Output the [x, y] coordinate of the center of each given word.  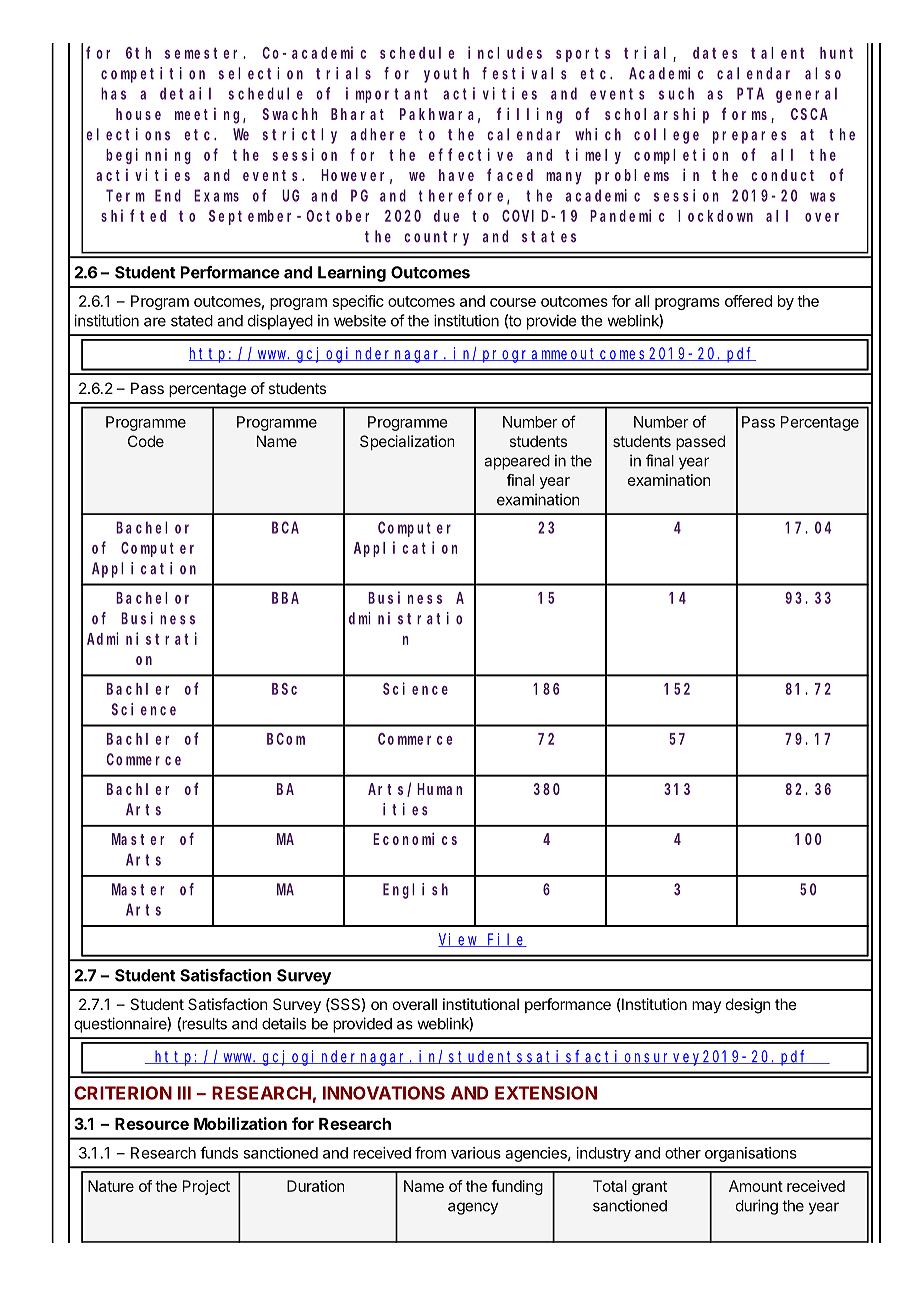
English [415, 891]
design [748, 1006]
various [476, 1153]
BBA [285, 598]
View [459, 940]
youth [446, 75]
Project [206, 1187]
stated [192, 321]
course [513, 302]
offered [748, 301]
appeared [517, 462]
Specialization [407, 442]
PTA [750, 94]
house [138, 114]
